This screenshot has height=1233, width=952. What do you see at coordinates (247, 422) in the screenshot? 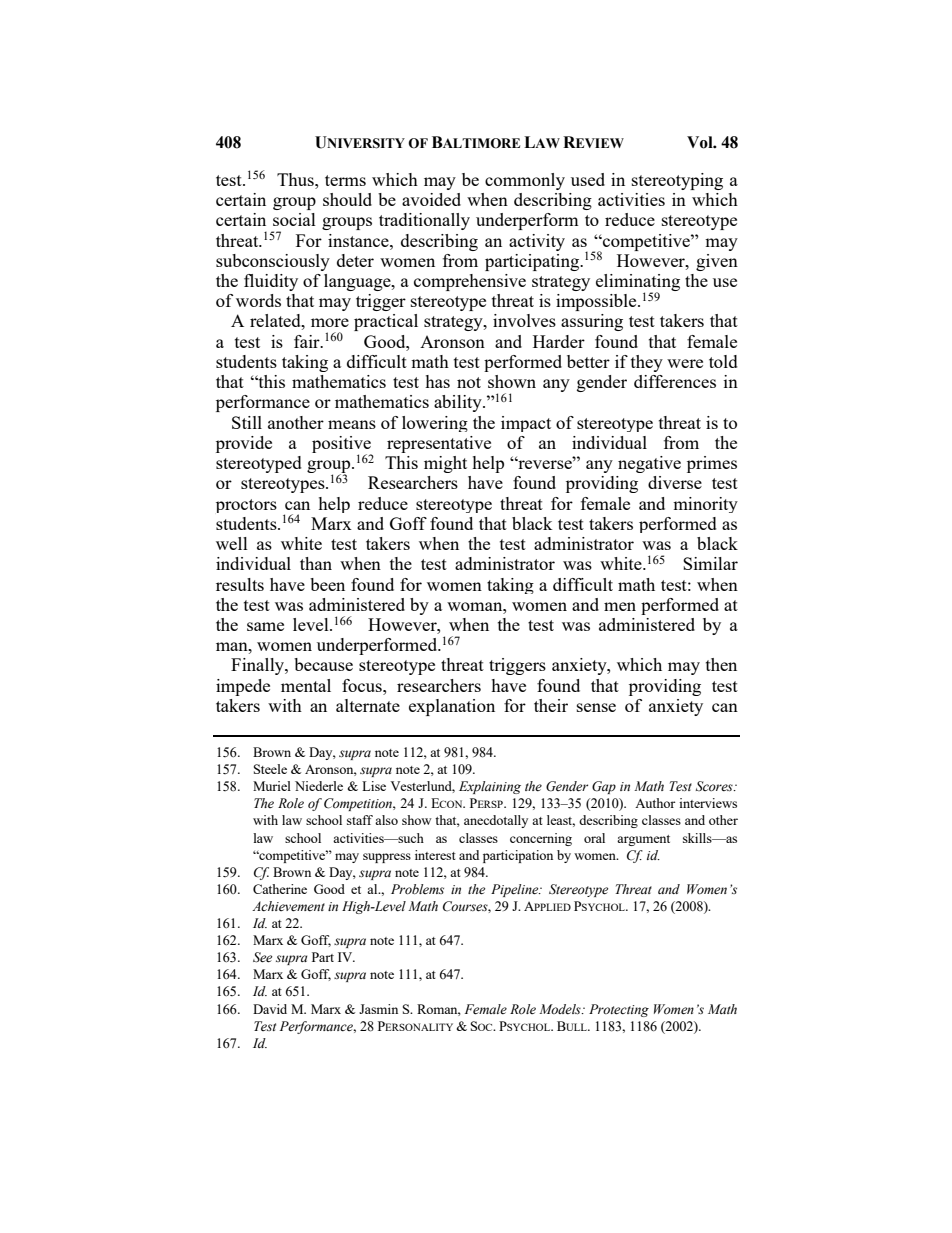
I see `Still` at bounding box center [247, 422].
